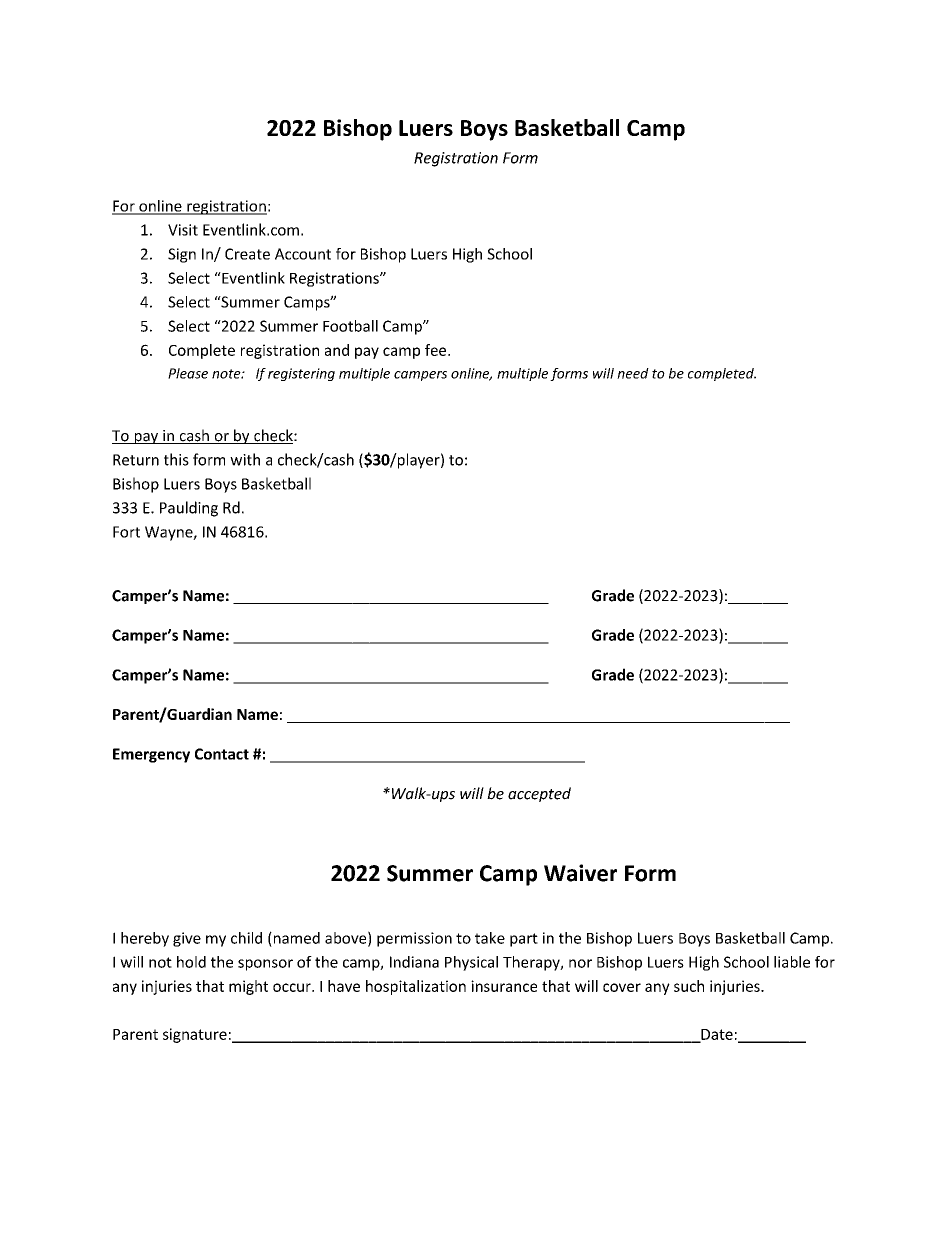 The height and width of the page is (1233, 952). What do you see at coordinates (247, 254) in the page?
I see `Create` at bounding box center [247, 254].
